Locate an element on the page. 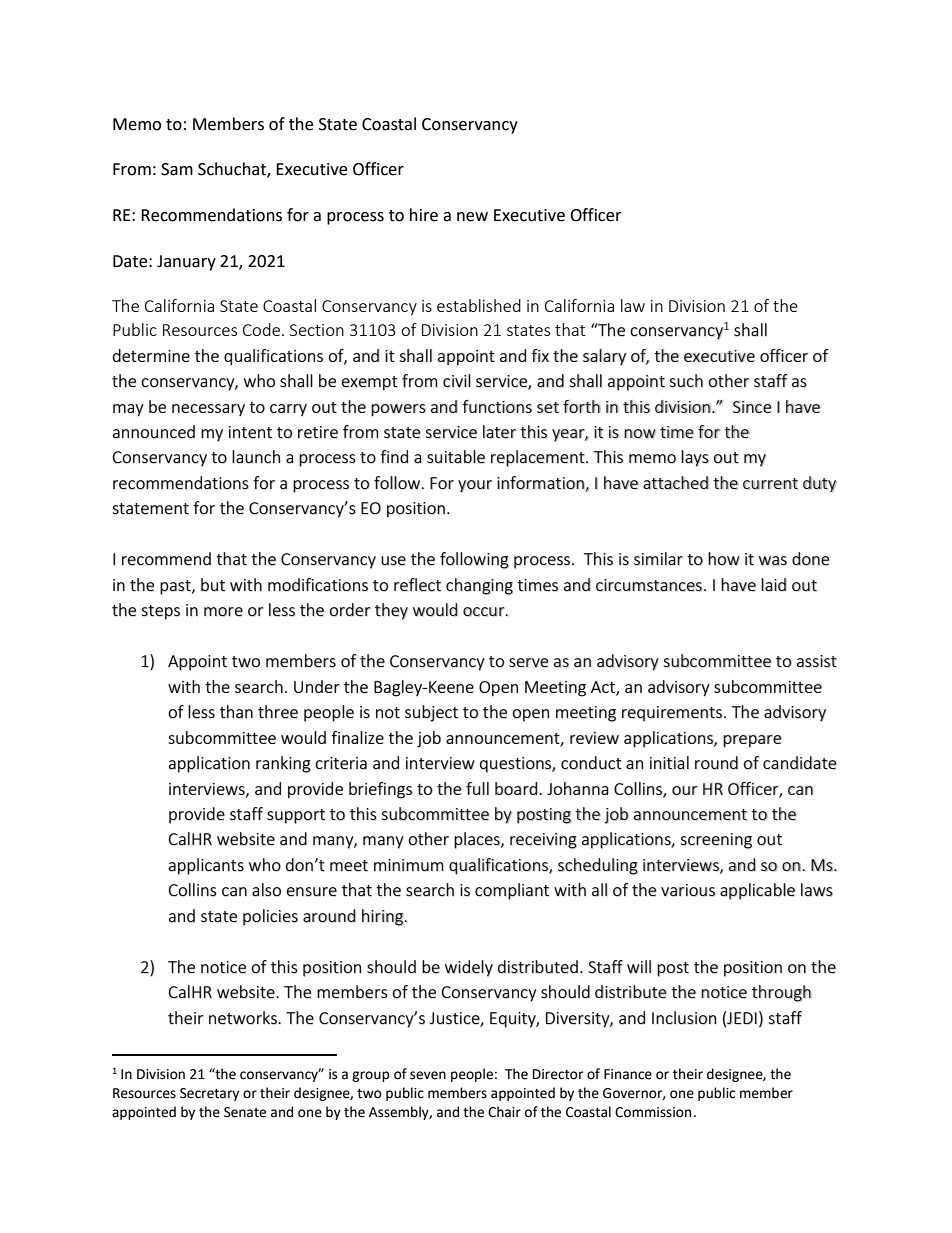 The image size is (952, 1233). necessary is located at coordinates (208, 410).
